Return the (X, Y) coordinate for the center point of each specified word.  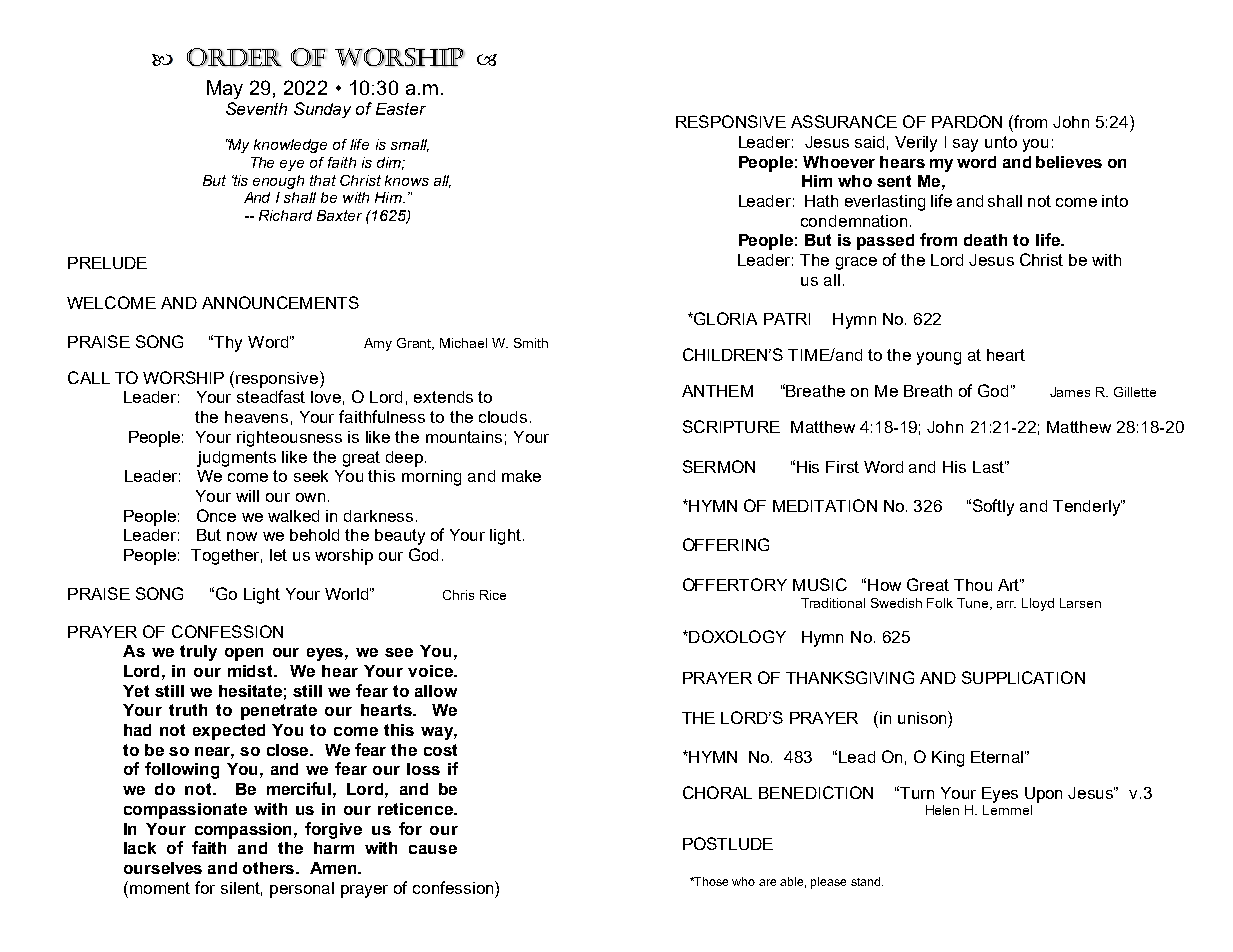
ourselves (163, 868)
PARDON (967, 121)
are (767, 882)
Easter (401, 109)
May (225, 89)
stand (867, 881)
